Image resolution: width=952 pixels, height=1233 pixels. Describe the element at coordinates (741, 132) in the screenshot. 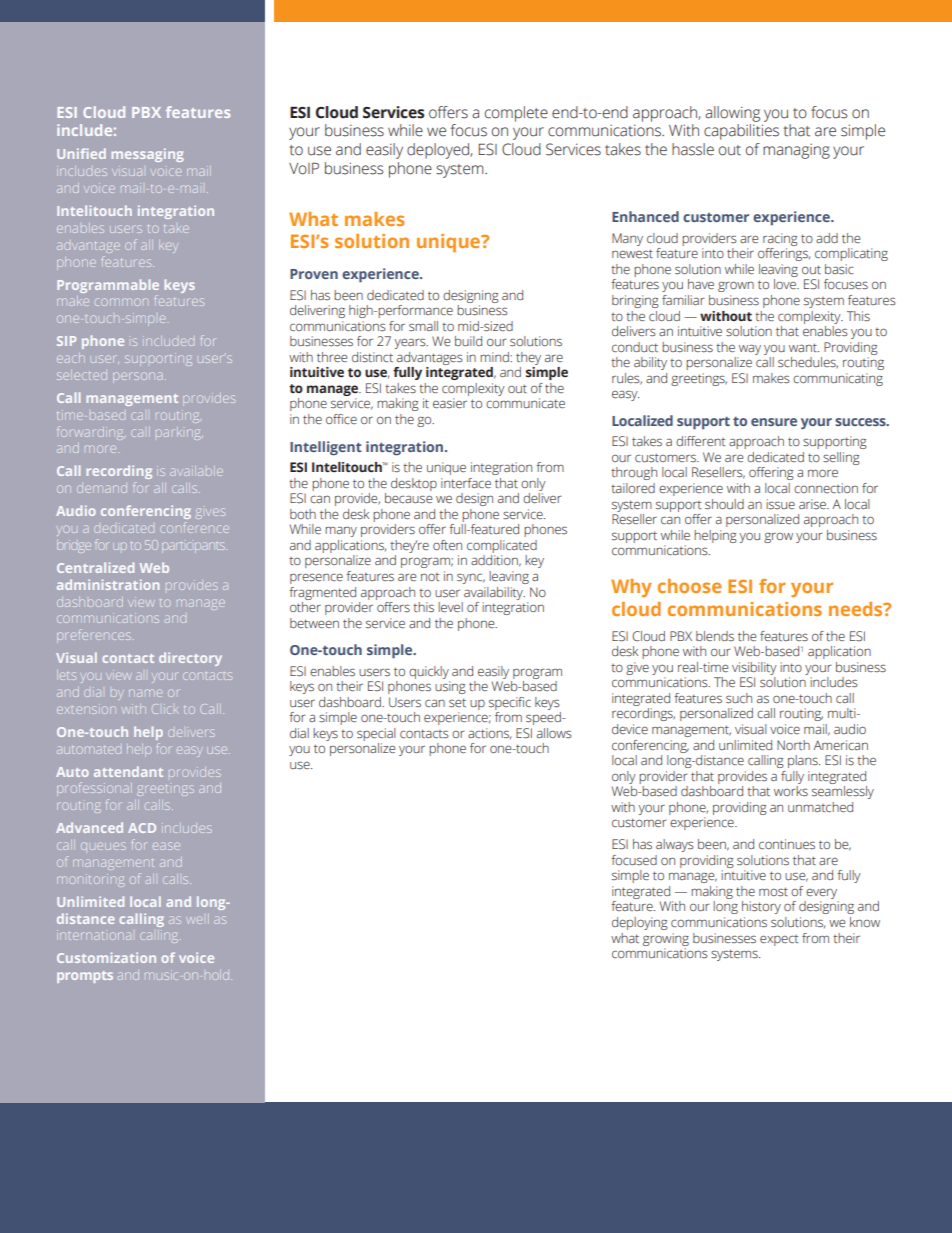

I see `capabilities` at that location.
